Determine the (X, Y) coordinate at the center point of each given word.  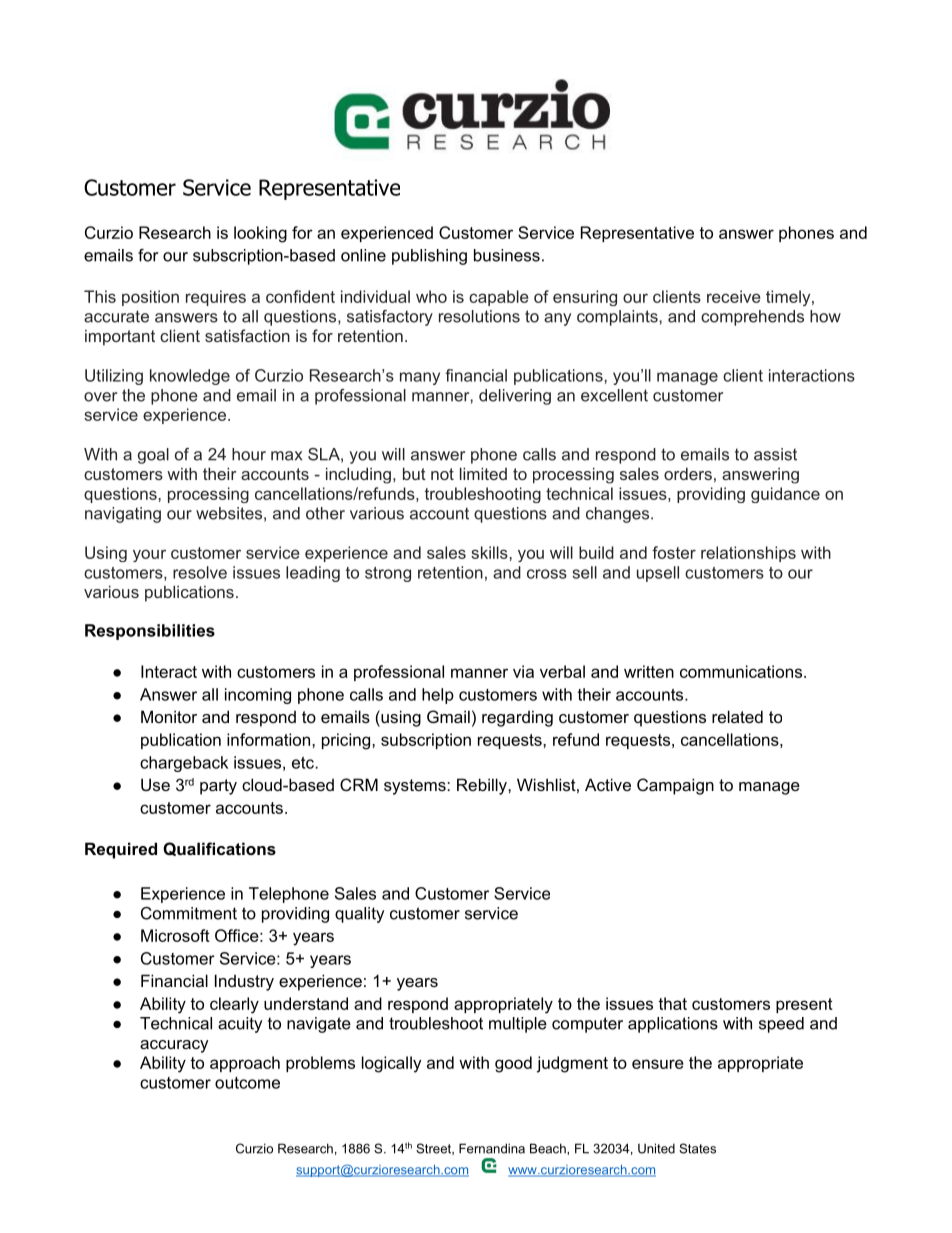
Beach (549, 1148)
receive (734, 296)
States (697, 1148)
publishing (429, 257)
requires (216, 298)
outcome (247, 1083)
